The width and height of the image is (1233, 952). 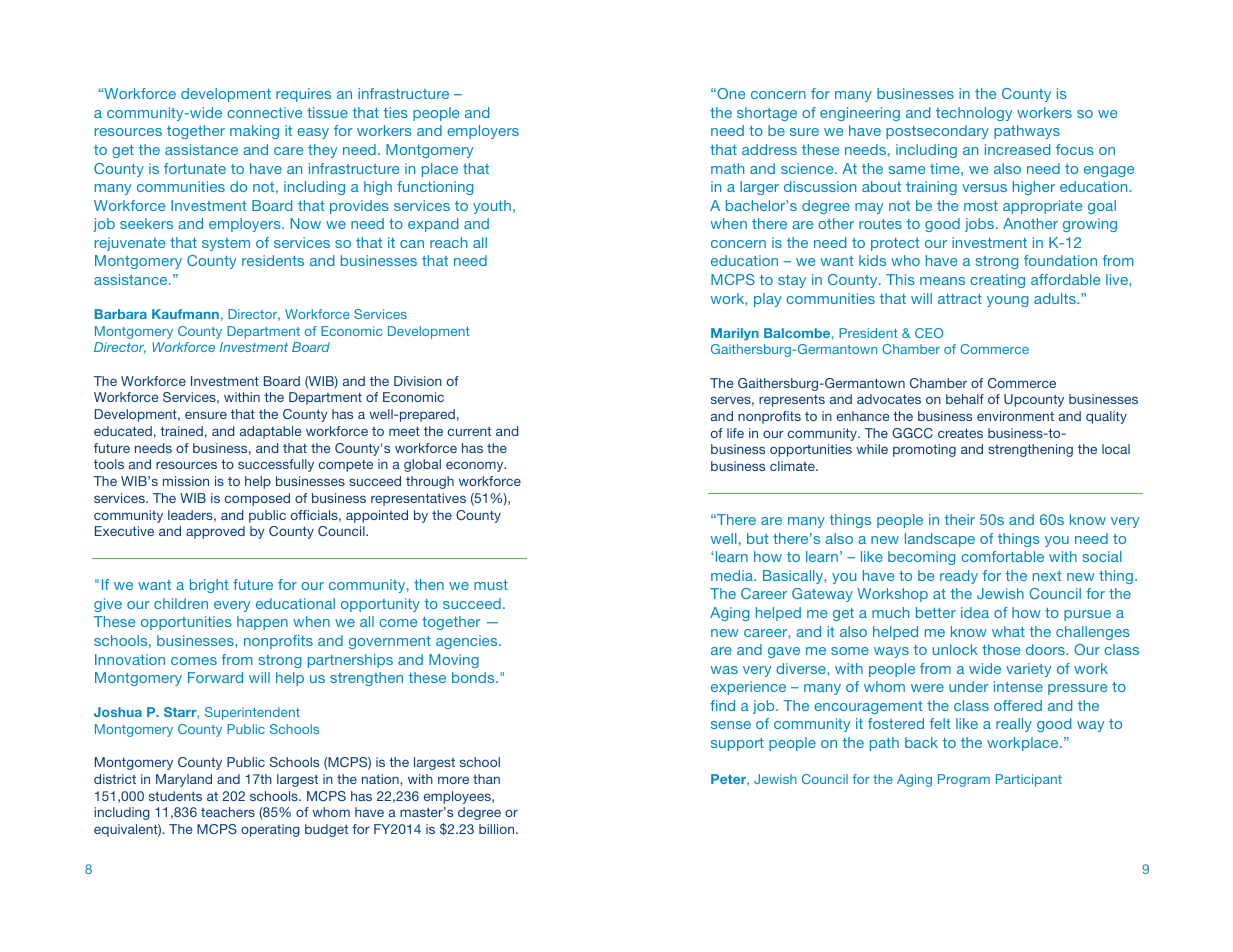 I want to click on play, so click(x=767, y=300).
